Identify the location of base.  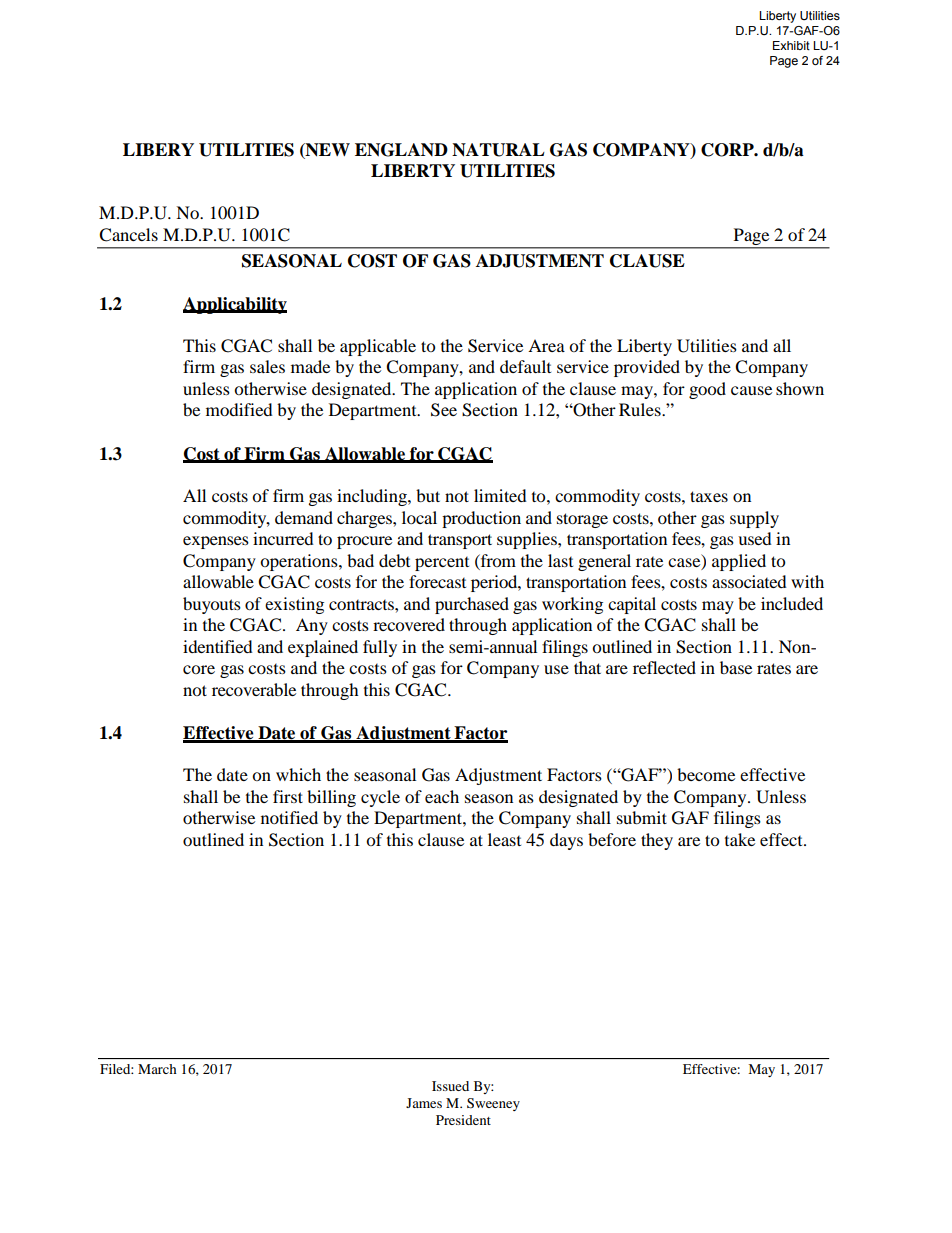
(736, 667).
